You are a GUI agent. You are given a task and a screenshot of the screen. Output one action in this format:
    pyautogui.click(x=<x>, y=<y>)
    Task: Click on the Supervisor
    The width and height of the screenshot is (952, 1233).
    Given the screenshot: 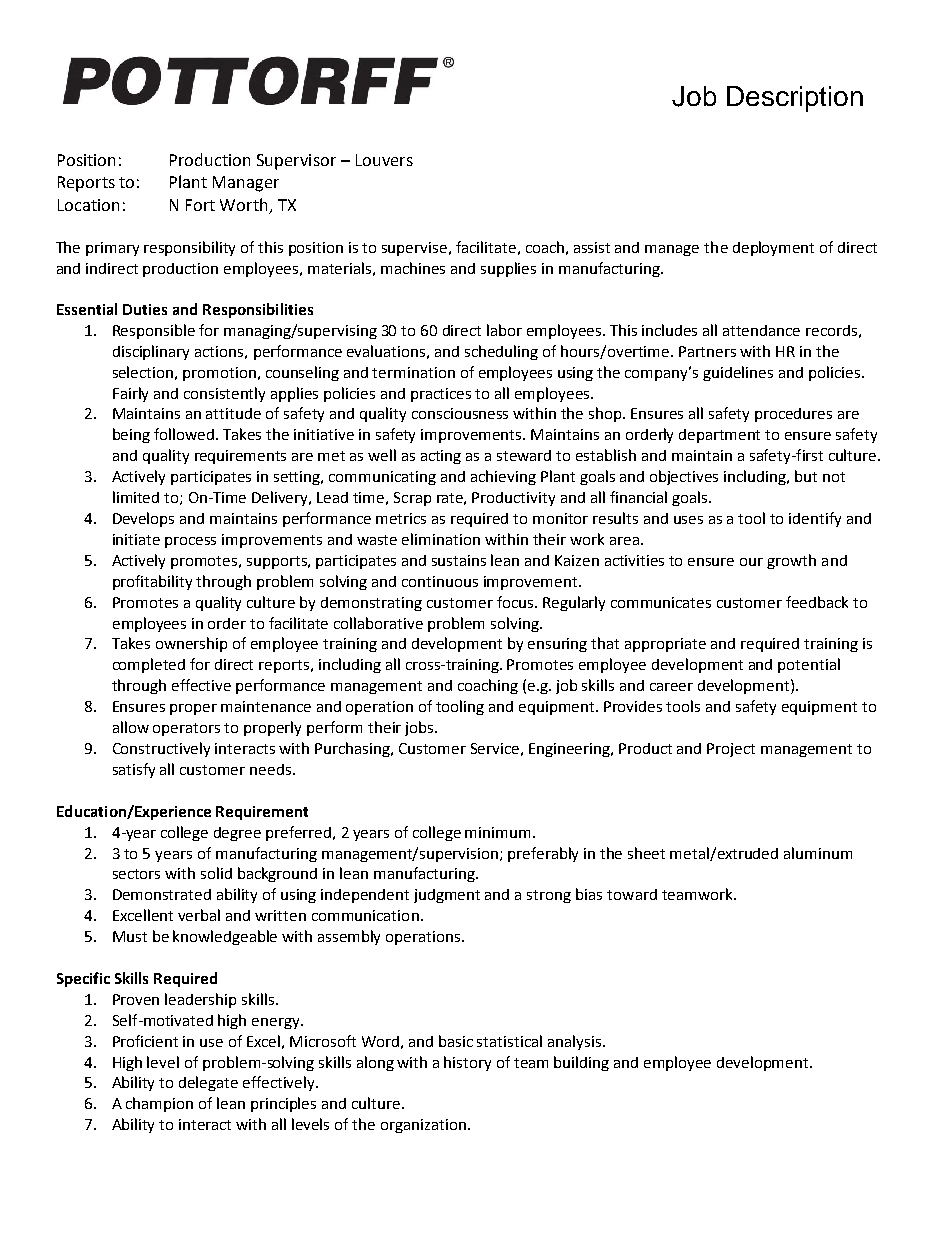 What is the action you would take?
    pyautogui.click(x=296, y=162)
